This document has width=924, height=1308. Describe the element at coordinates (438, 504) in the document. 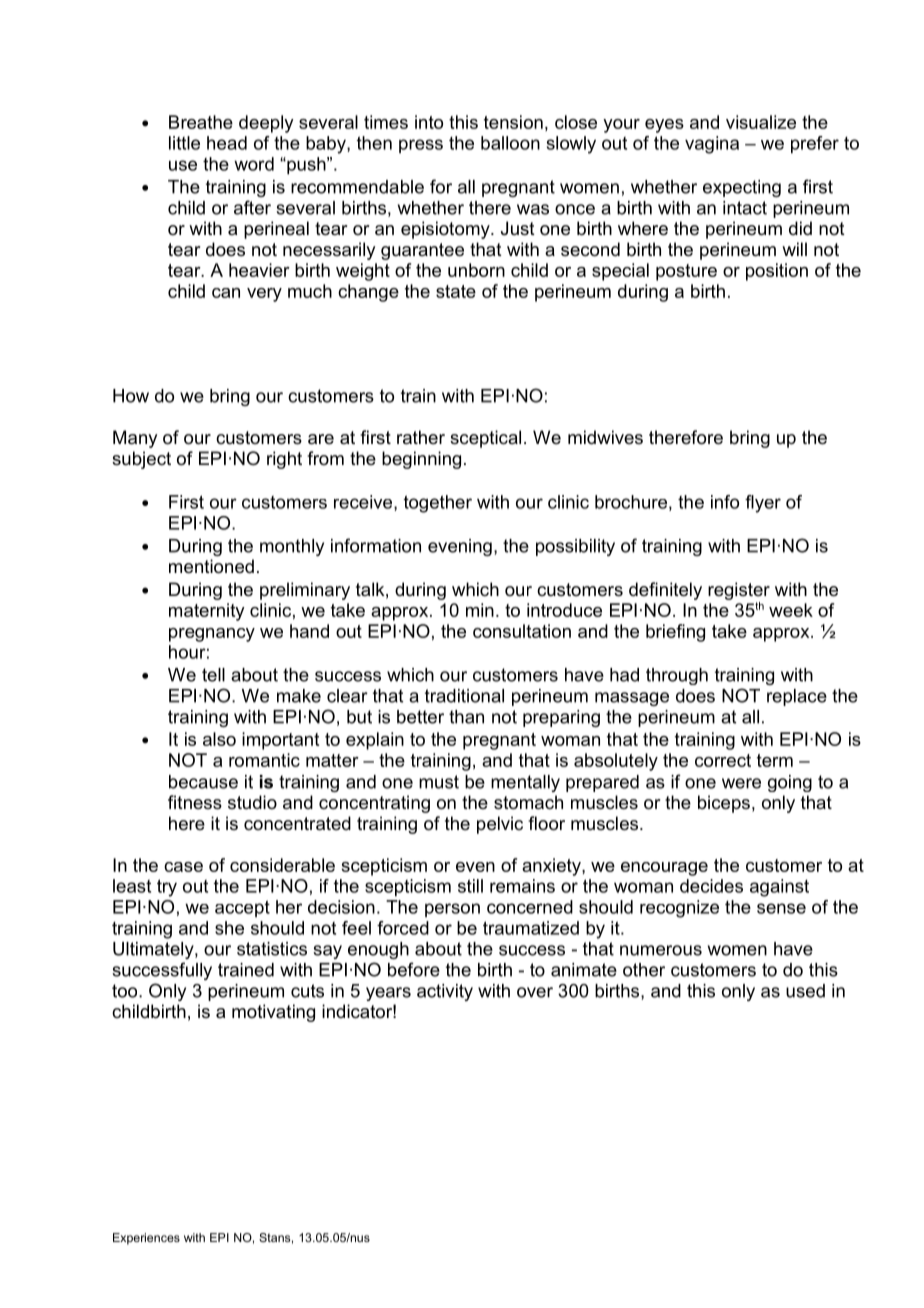

I see `together` at that location.
